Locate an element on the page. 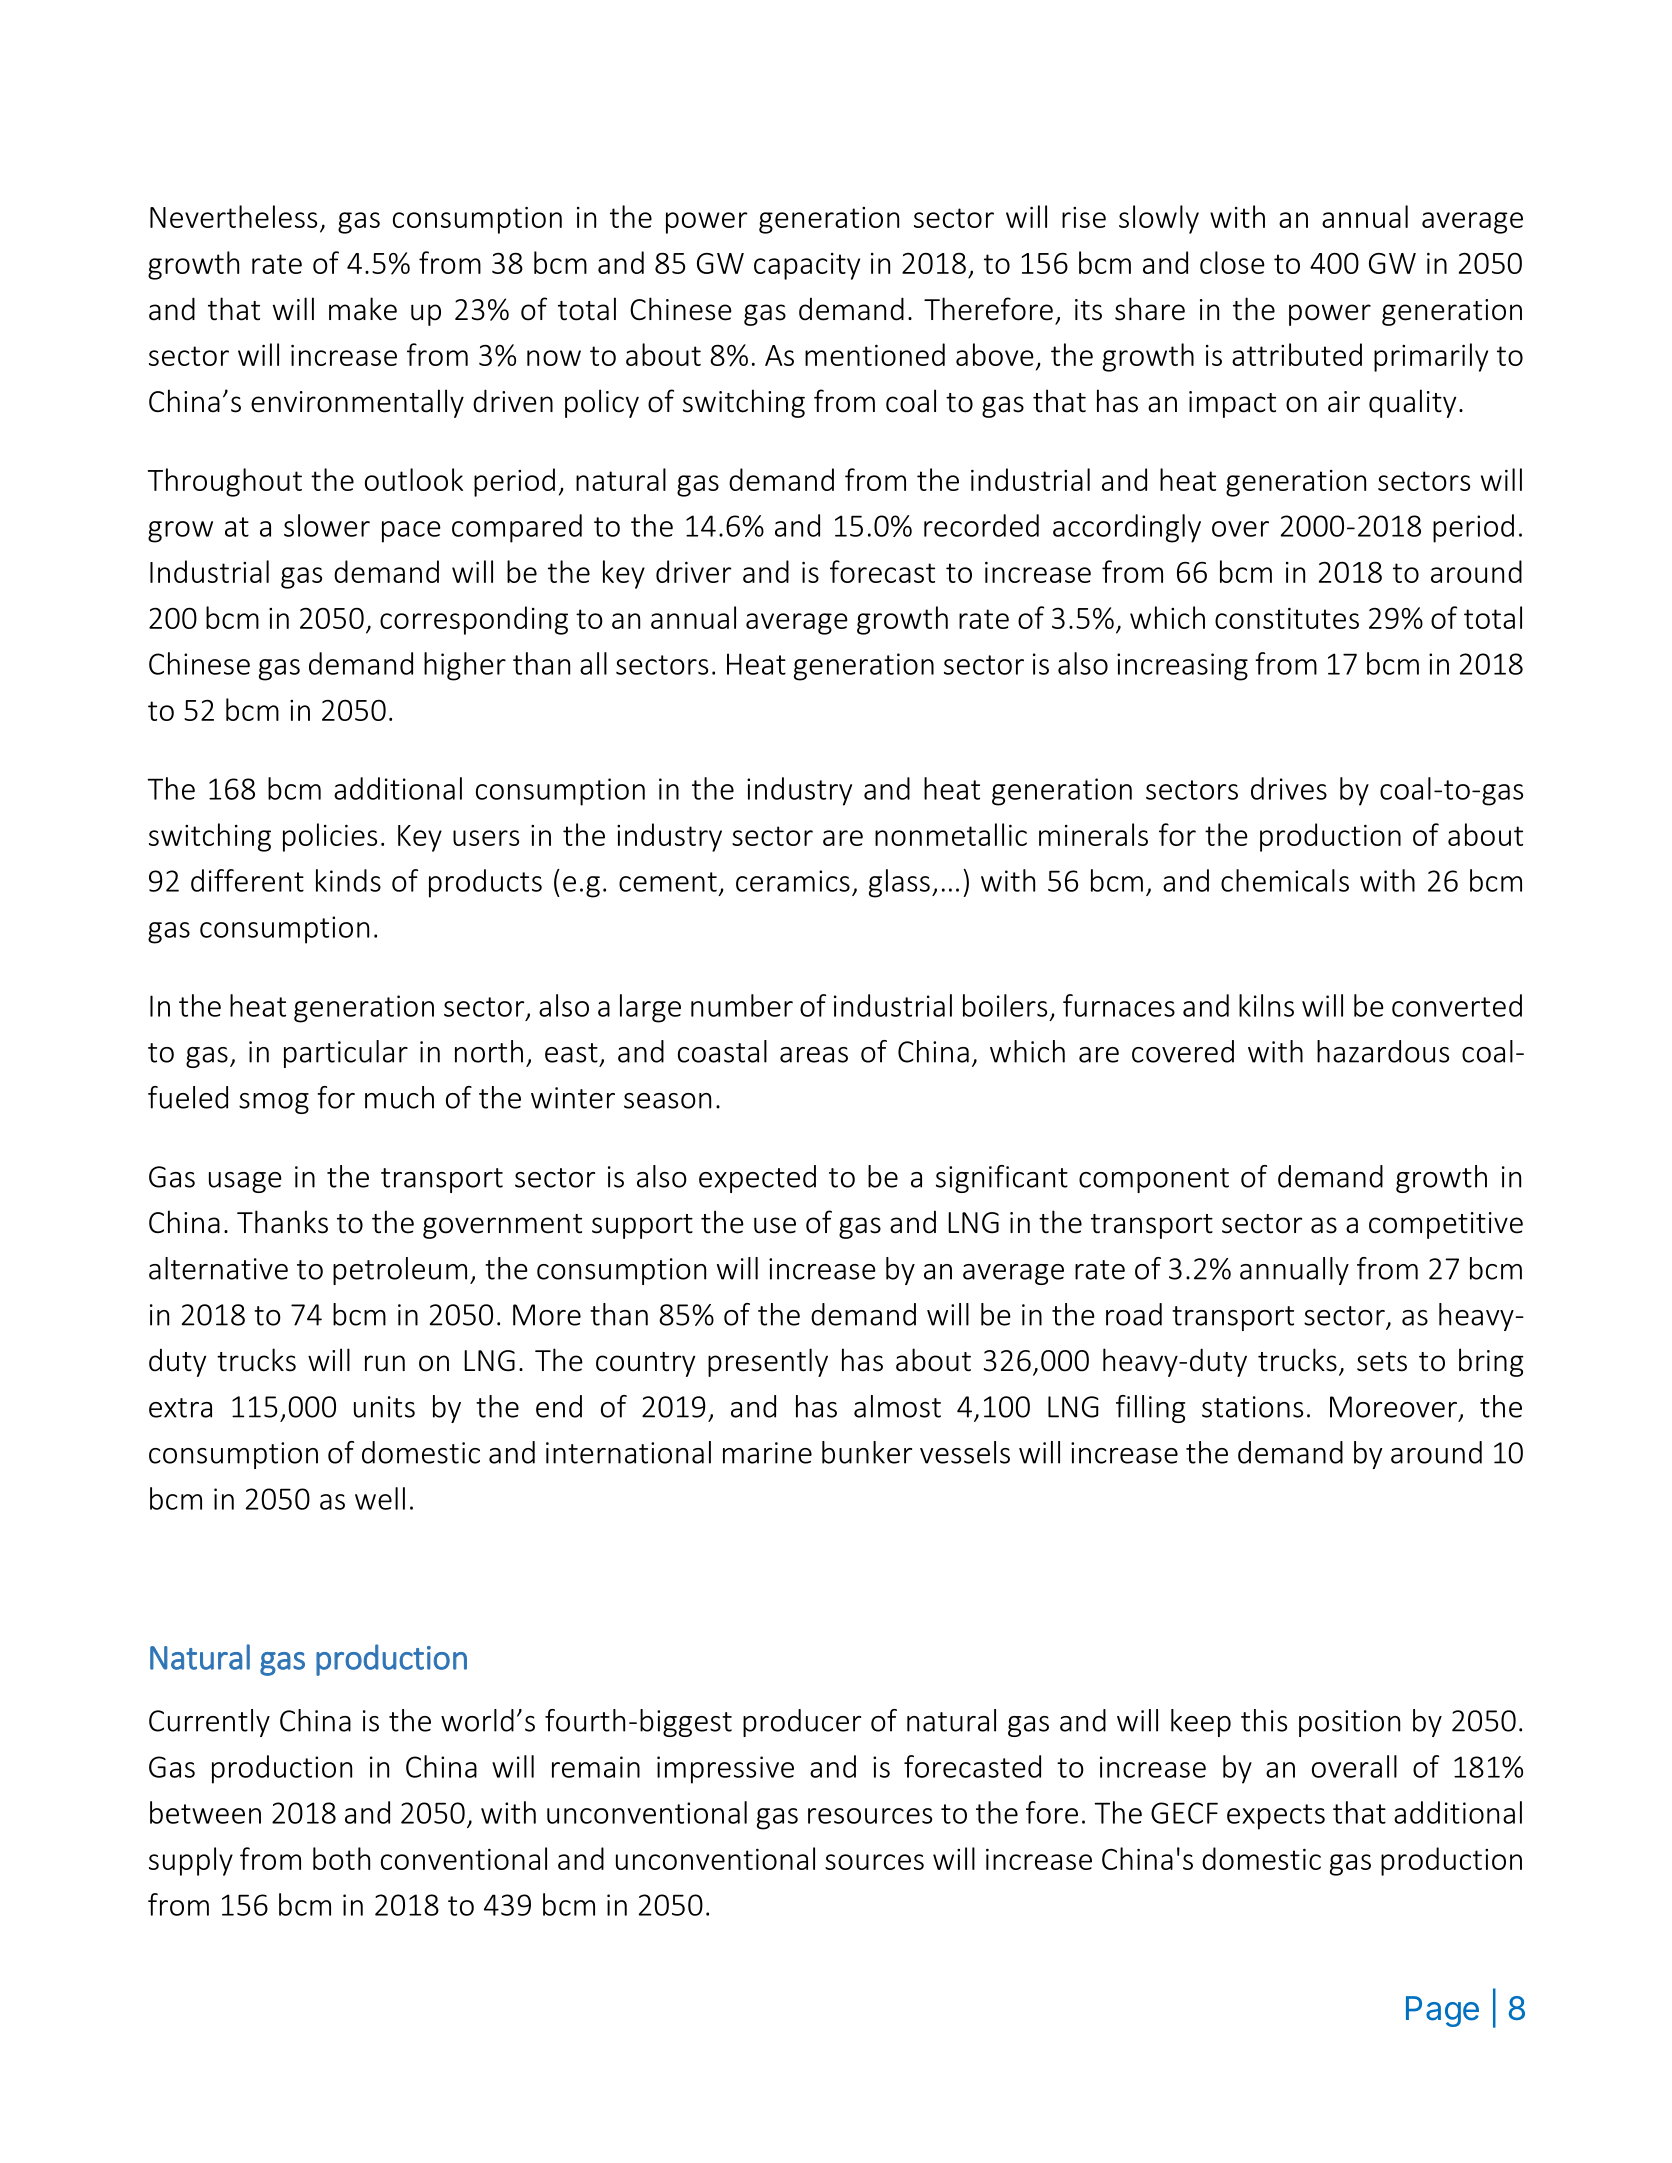  close is located at coordinates (1232, 262).
